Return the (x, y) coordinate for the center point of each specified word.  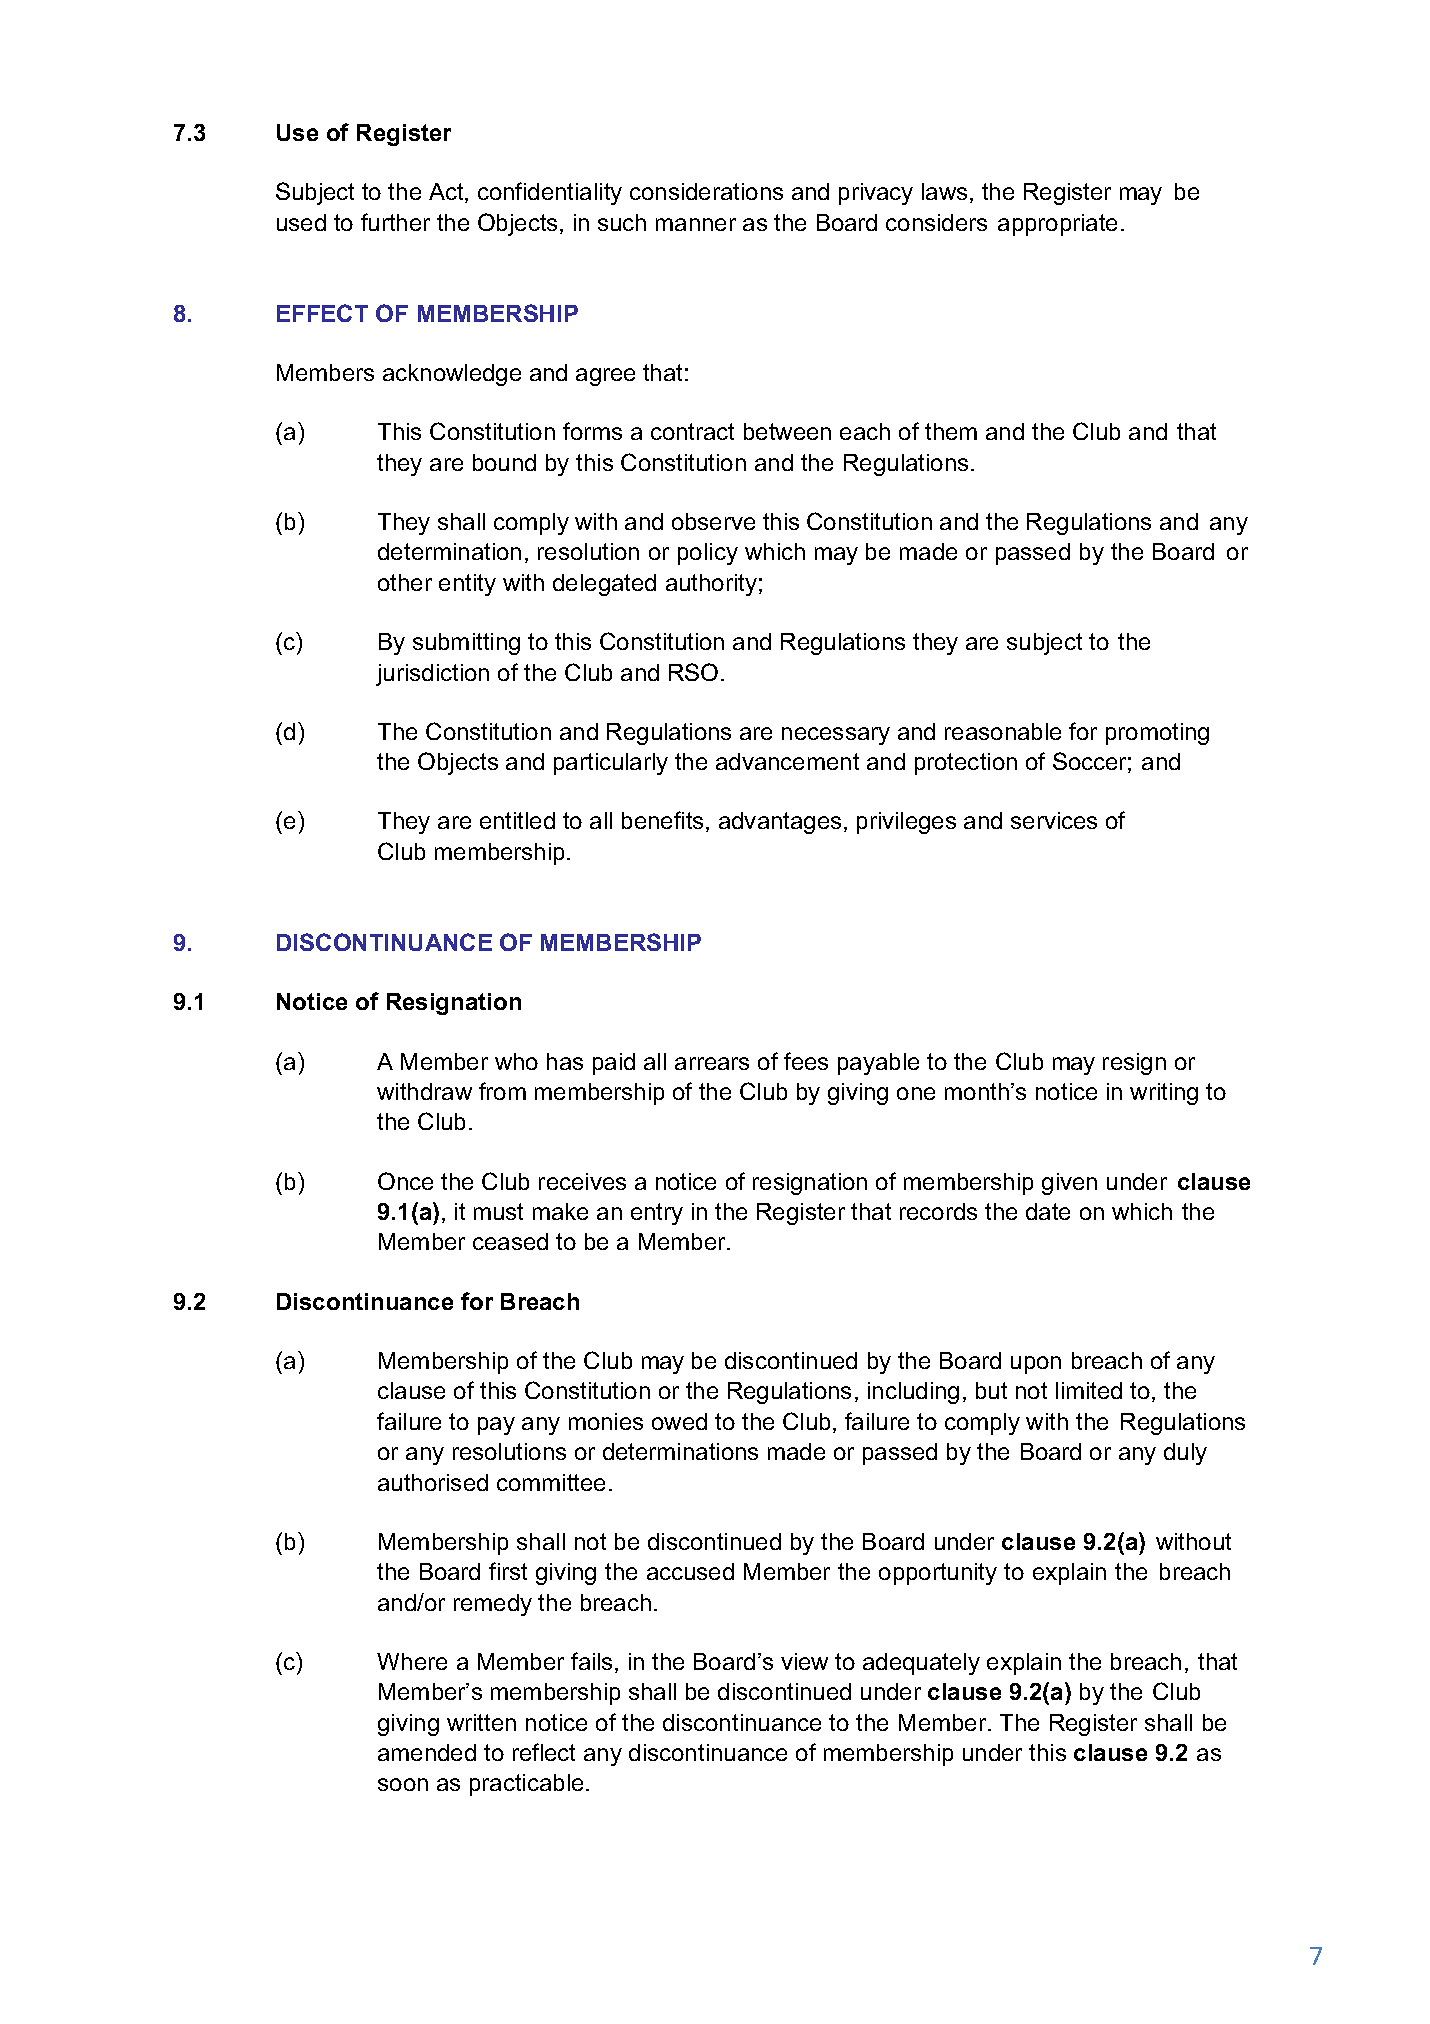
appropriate (1057, 225)
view (804, 1661)
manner (696, 224)
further (395, 222)
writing (1164, 1094)
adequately (921, 1664)
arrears (712, 1063)
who (516, 1061)
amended (427, 1752)
